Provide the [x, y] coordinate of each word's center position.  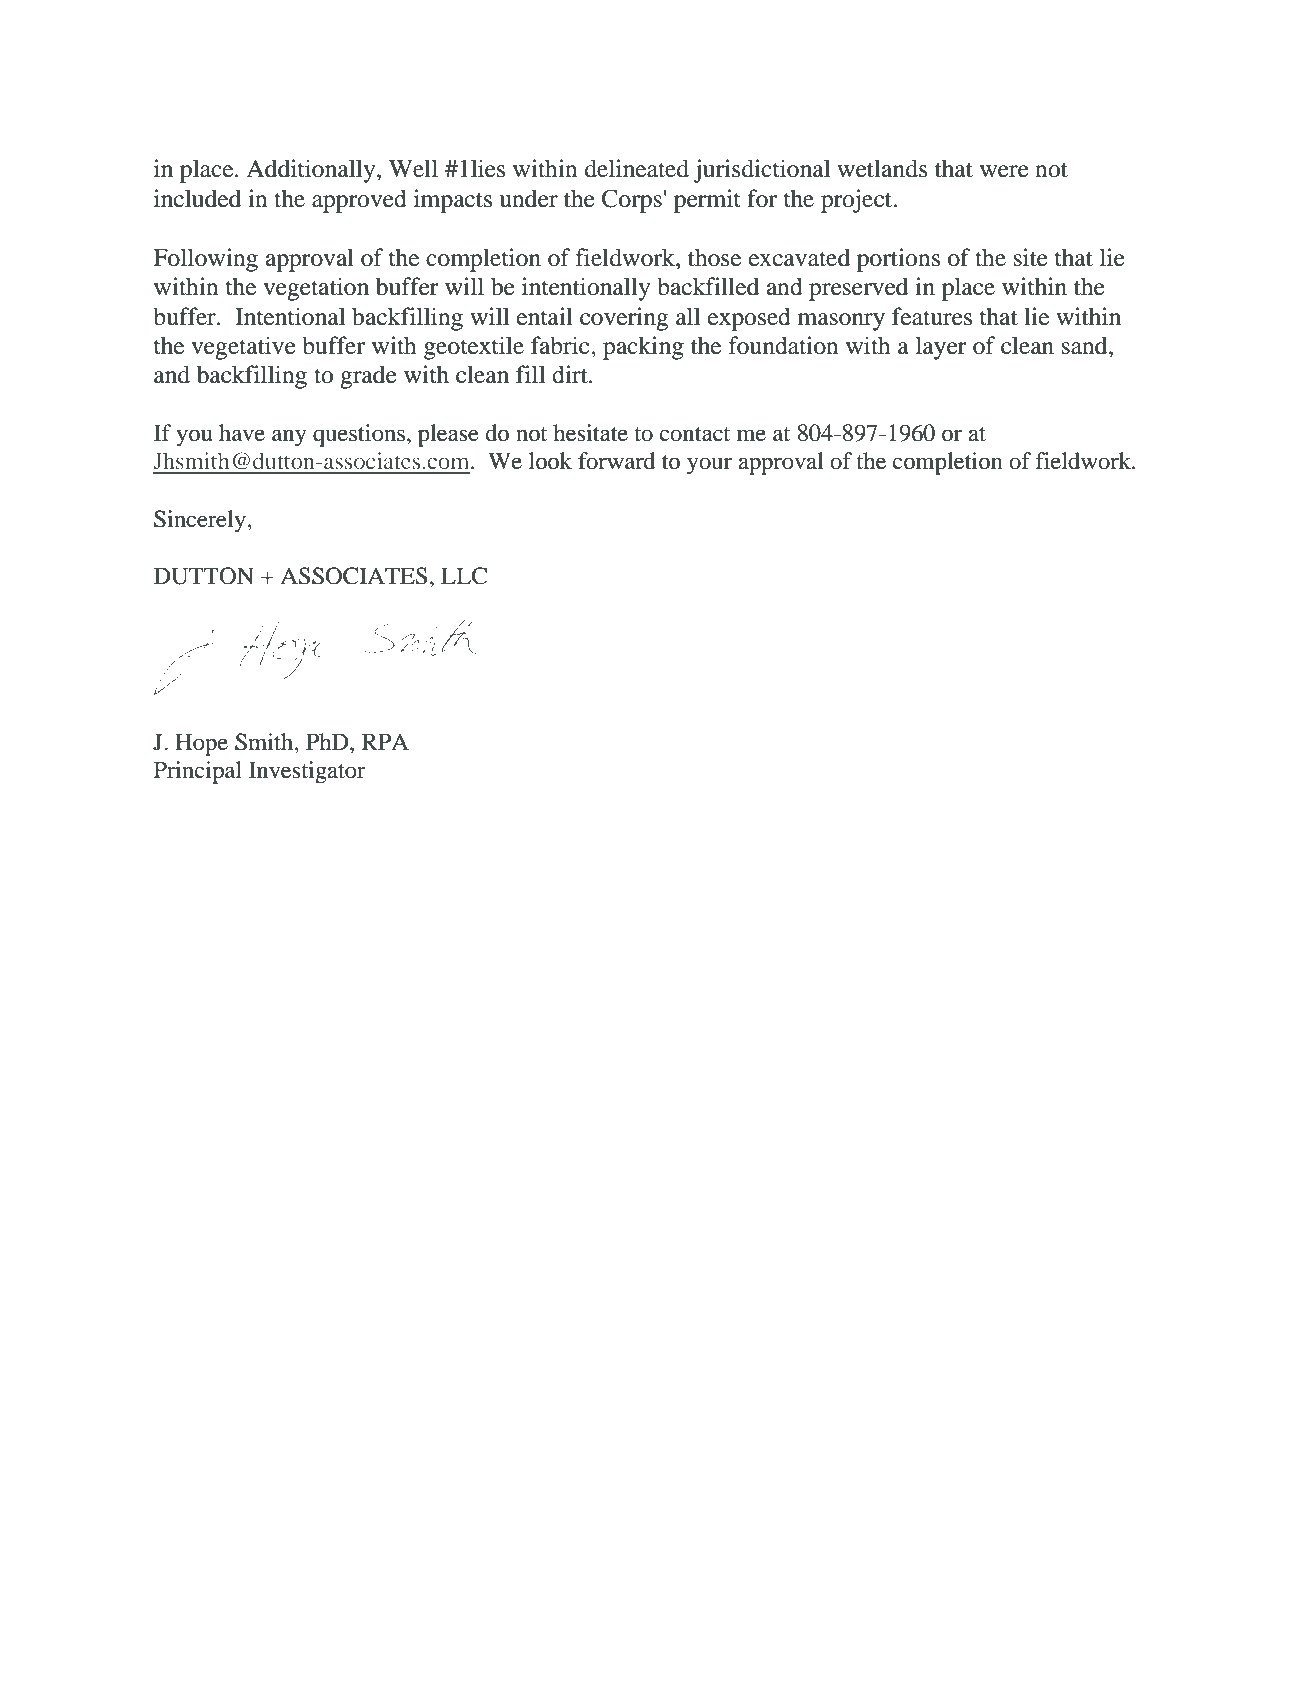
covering [624, 319]
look [550, 461]
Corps [632, 201]
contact [695, 434]
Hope [201, 744]
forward [617, 461]
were [1004, 171]
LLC [464, 576]
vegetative [243, 348]
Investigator [307, 772]
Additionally [312, 171]
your [709, 466]
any [289, 438]
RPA [385, 741]
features [932, 316]
